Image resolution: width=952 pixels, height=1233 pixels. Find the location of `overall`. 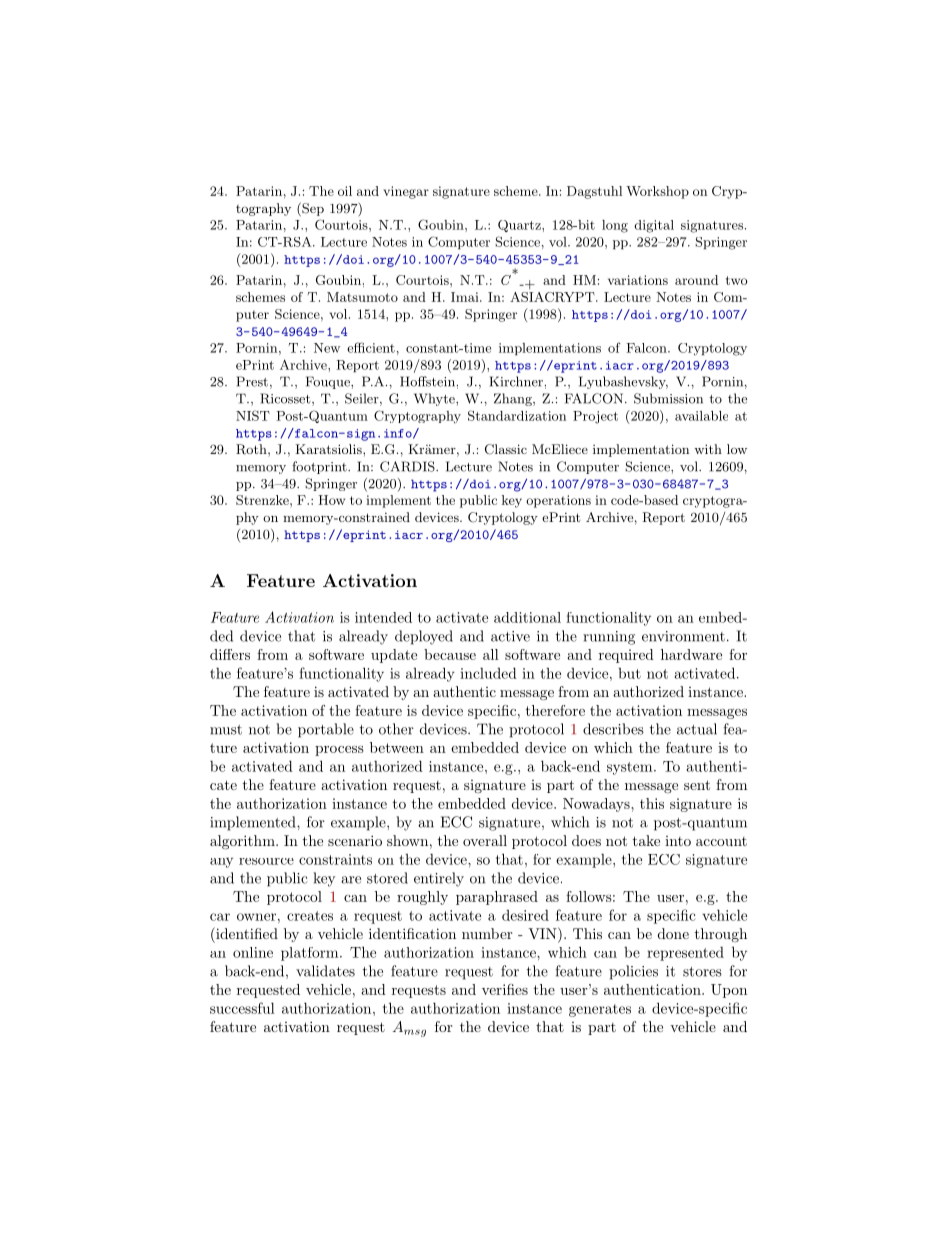

overall is located at coordinates (485, 840).
